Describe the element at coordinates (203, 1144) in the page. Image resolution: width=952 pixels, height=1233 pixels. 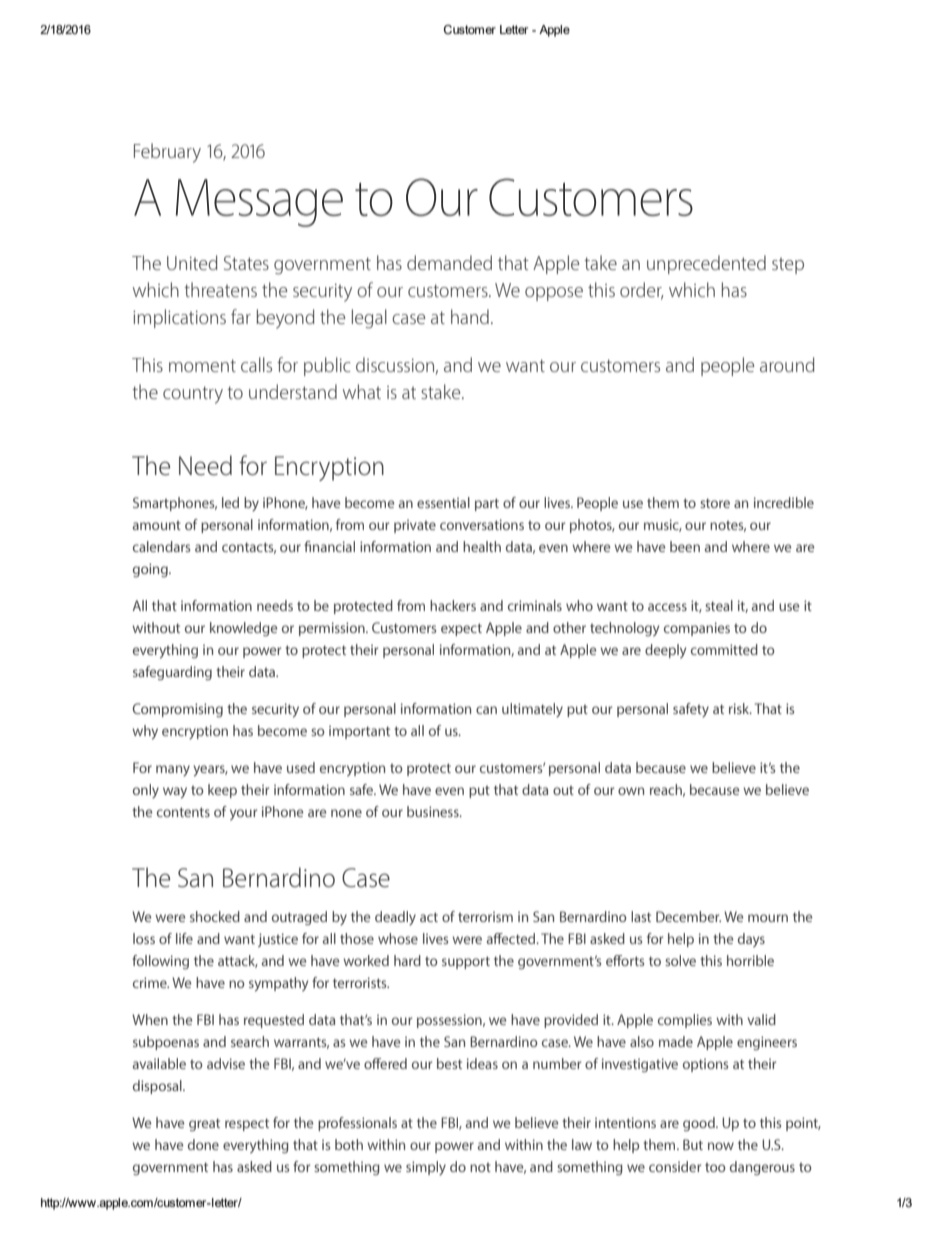
I see `done` at that location.
